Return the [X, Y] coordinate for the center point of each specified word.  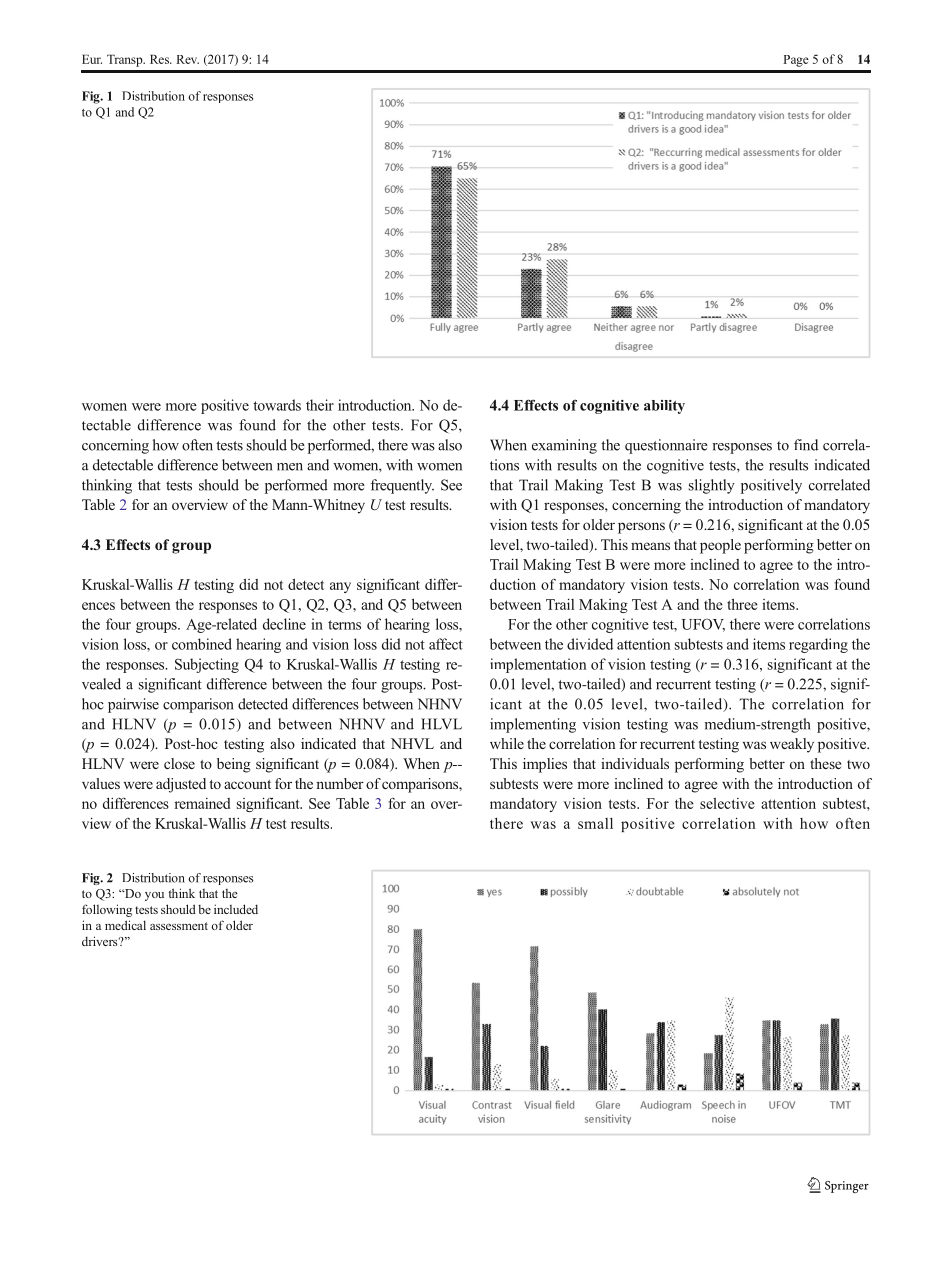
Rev [187, 59]
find [806, 445]
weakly [792, 745]
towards [277, 405]
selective [727, 803]
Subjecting [207, 665]
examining [564, 446]
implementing [533, 725]
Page [796, 61]
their [320, 405]
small [595, 823]
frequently [402, 486]
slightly [712, 486]
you [154, 896]
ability [664, 407]
